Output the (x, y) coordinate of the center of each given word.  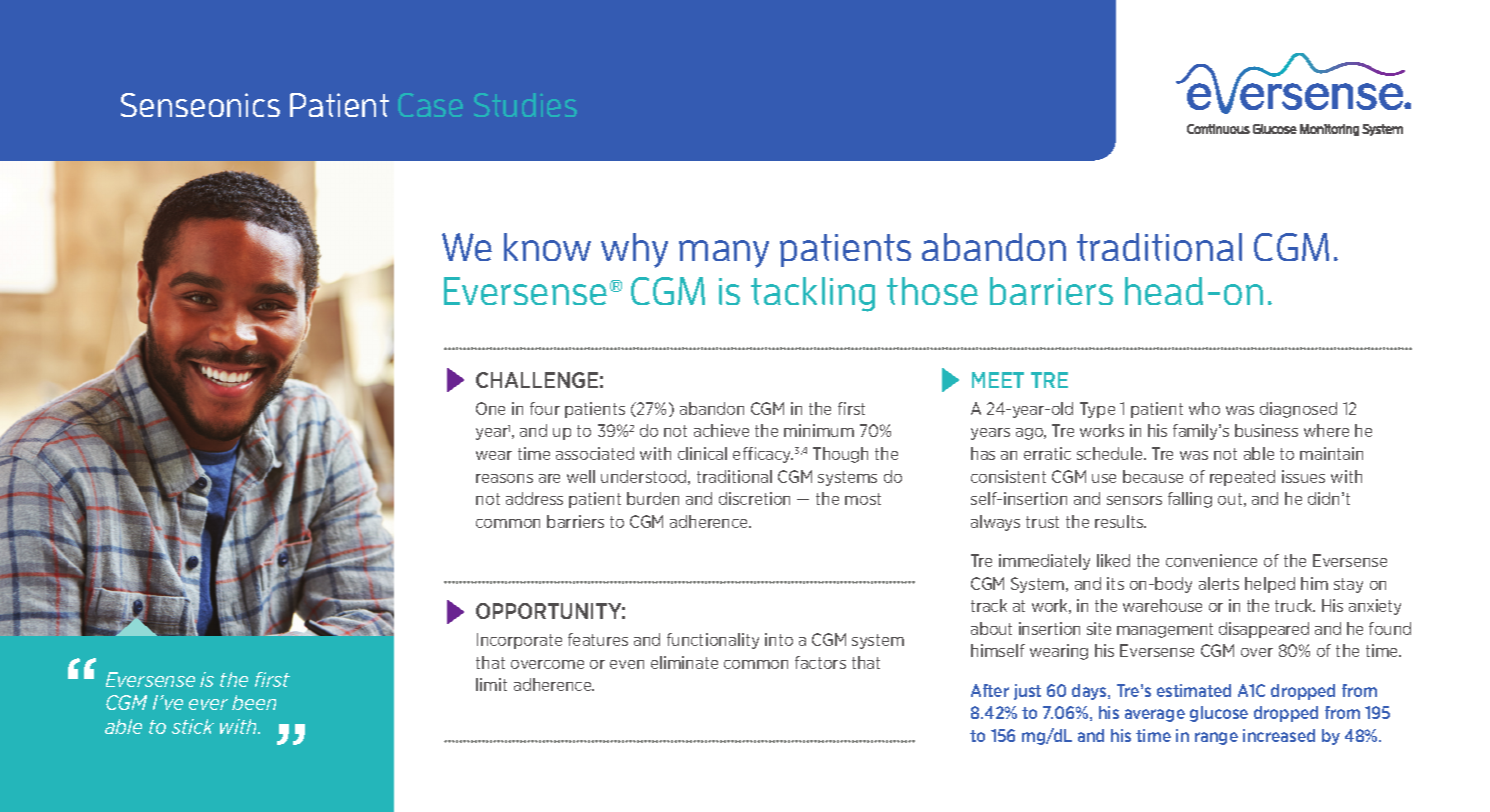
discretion (754, 498)
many (724, 254)
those (932, 291)
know (547, 247)
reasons (504, 478)
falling (1190, 500)
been (254, 702)
